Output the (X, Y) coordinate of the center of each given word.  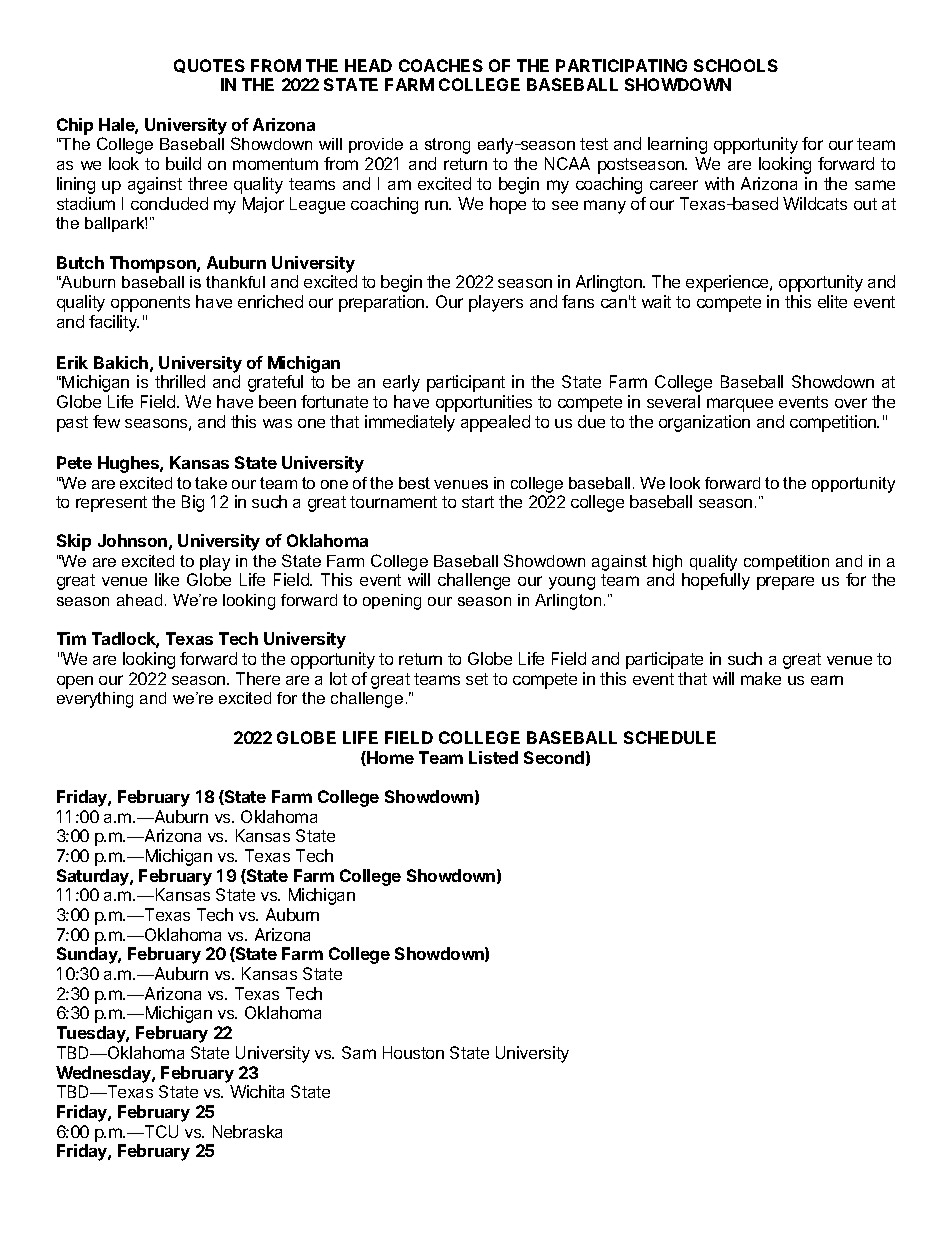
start (478, 502)
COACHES (441, 65)
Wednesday (104, 1074)
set (477, 679)
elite (832, 301)
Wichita (257, 1091)
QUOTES (209, 66)
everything (95, 700)
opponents (150, 304)
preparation (383, 303)
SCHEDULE (670, 737)
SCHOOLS (736, 65)
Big (193, 503)
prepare (785, 583)
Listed (493, 757)
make (761, 678)
